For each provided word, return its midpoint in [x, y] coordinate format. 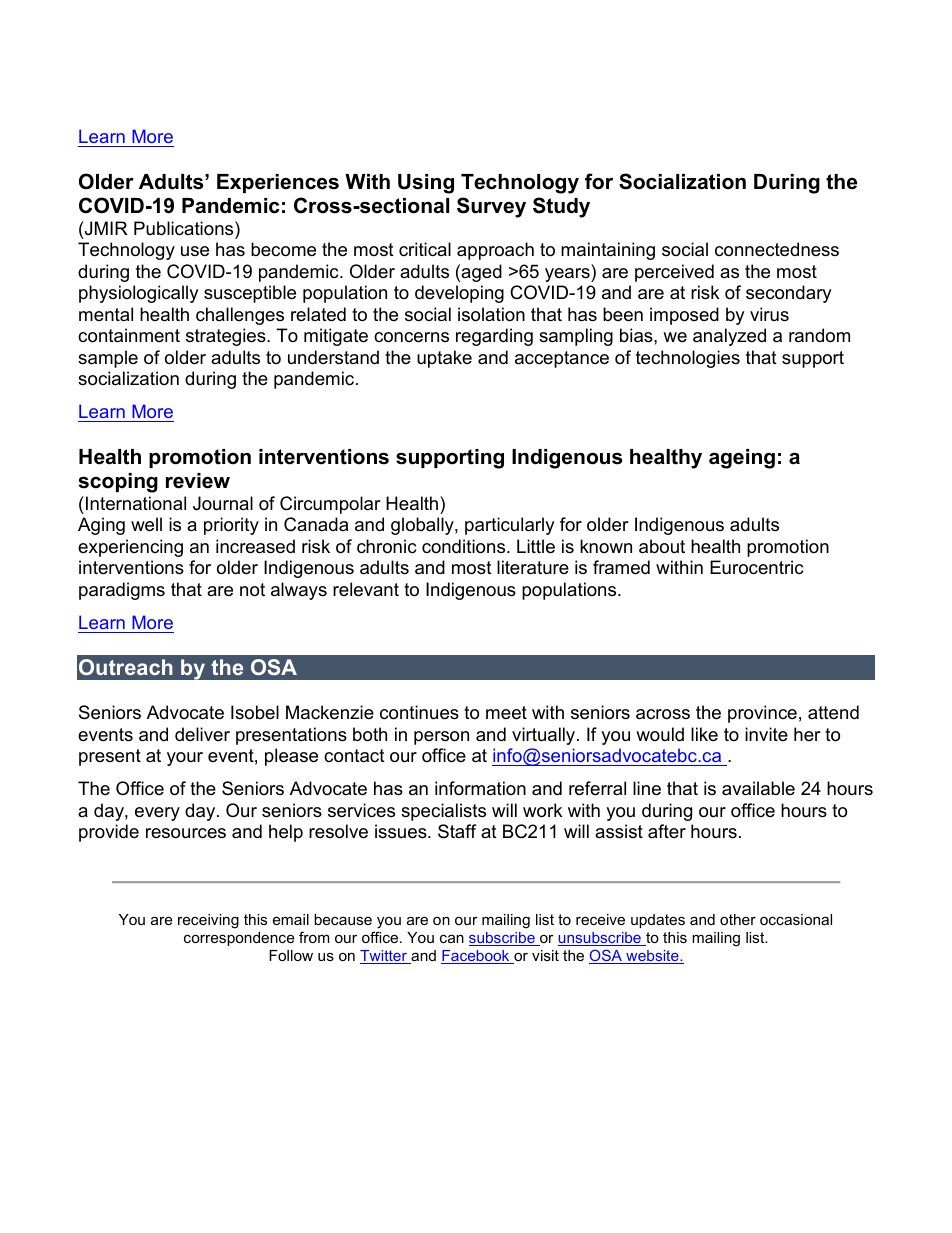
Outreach [126, 667]
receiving [208, 921]
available [758, 788]
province [762, 714]
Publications [185, 228]
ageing [742, 459]
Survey [491, 207]
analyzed [729, 337]
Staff [457, 831]
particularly [510, 526]
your [185, 759]
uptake [444, 359]
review [198, 481]
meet [506, 713]
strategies [227, 337]
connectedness [777, 249]
